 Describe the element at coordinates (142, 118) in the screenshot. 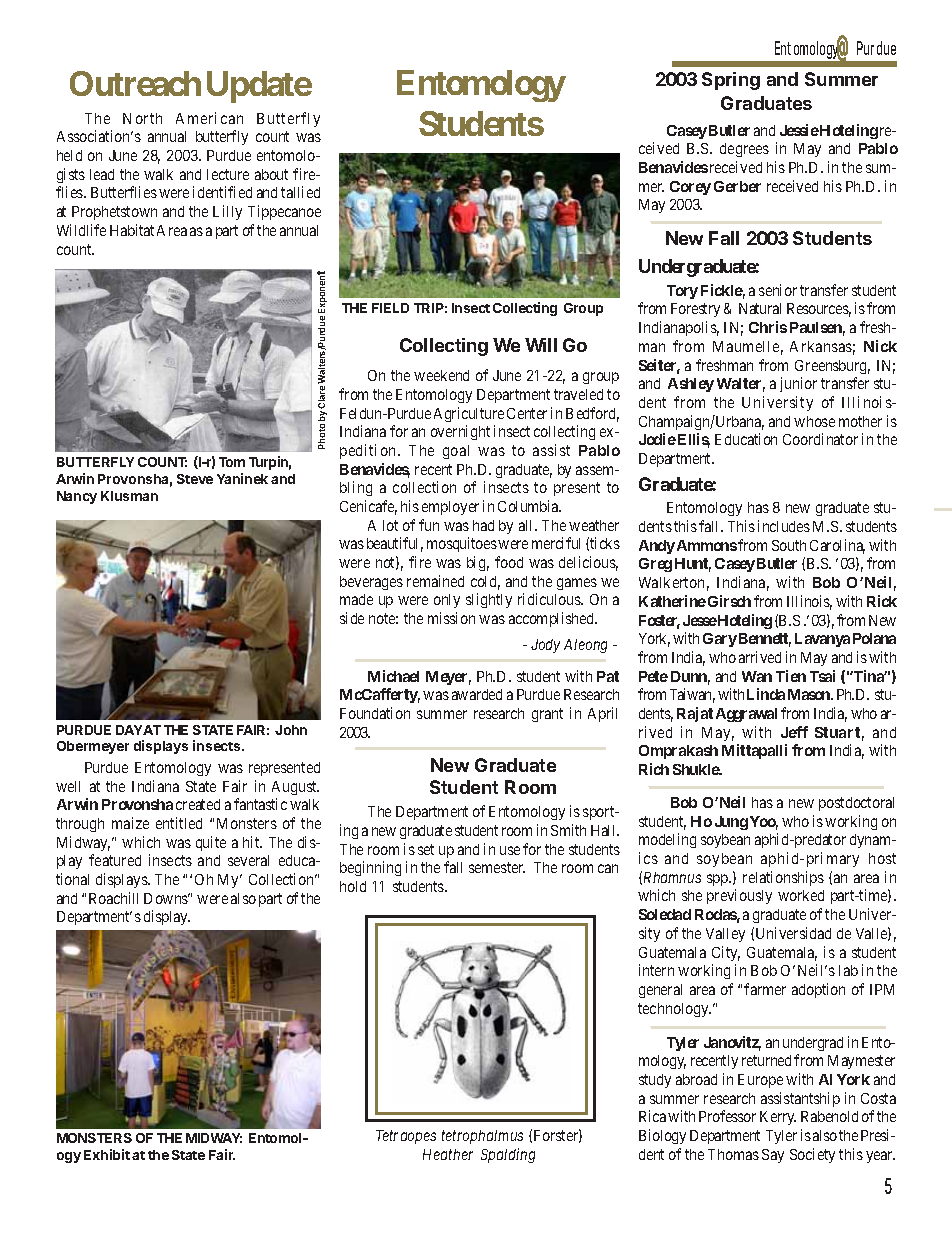

I see `North` at that location.
